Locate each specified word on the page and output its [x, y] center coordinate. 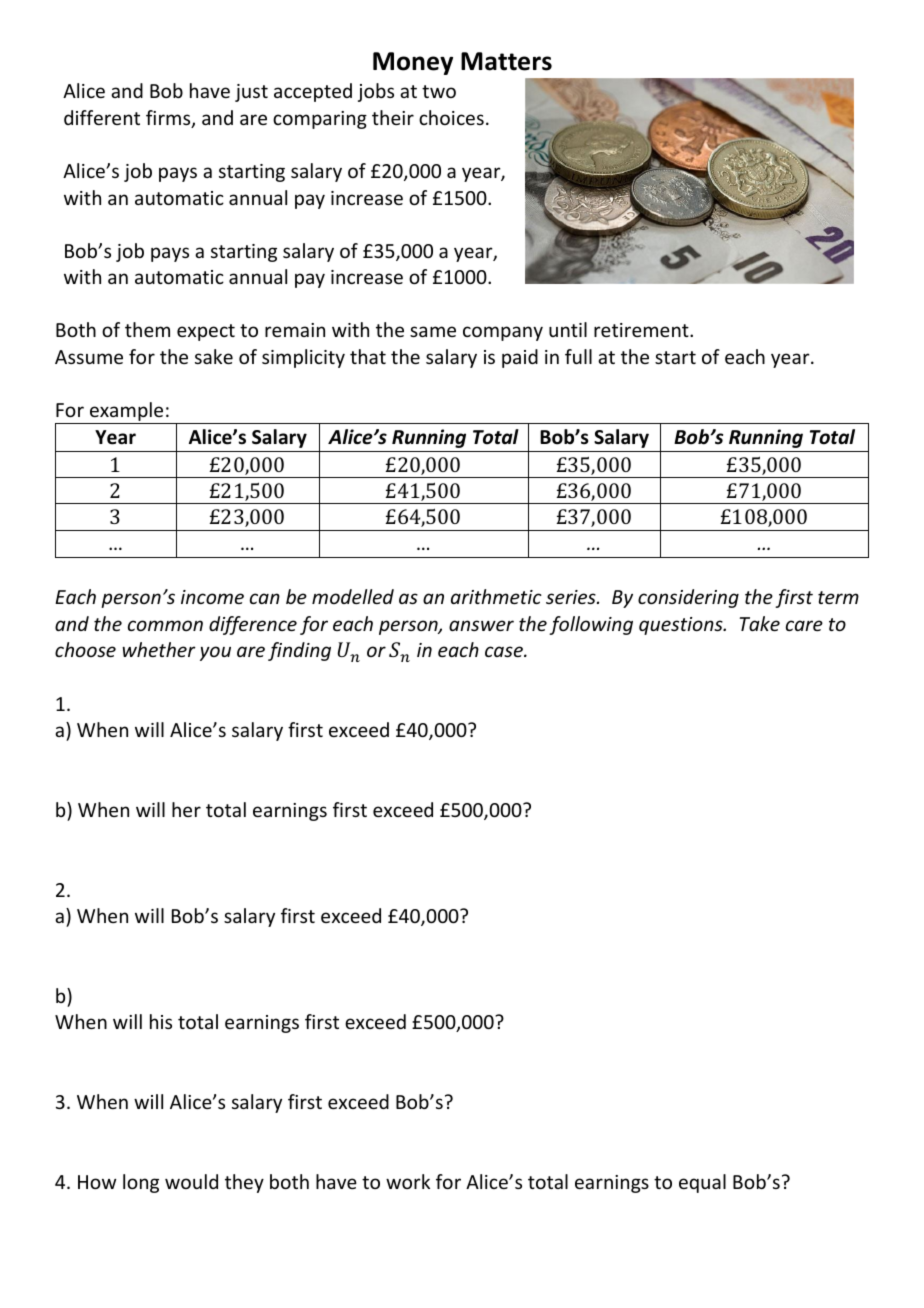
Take [760, 623]
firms [169, 119]
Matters [506, 61]
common [165, 625]
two [439, 91]
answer [481, 625]
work [408, 1181]
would [191, 1181]
